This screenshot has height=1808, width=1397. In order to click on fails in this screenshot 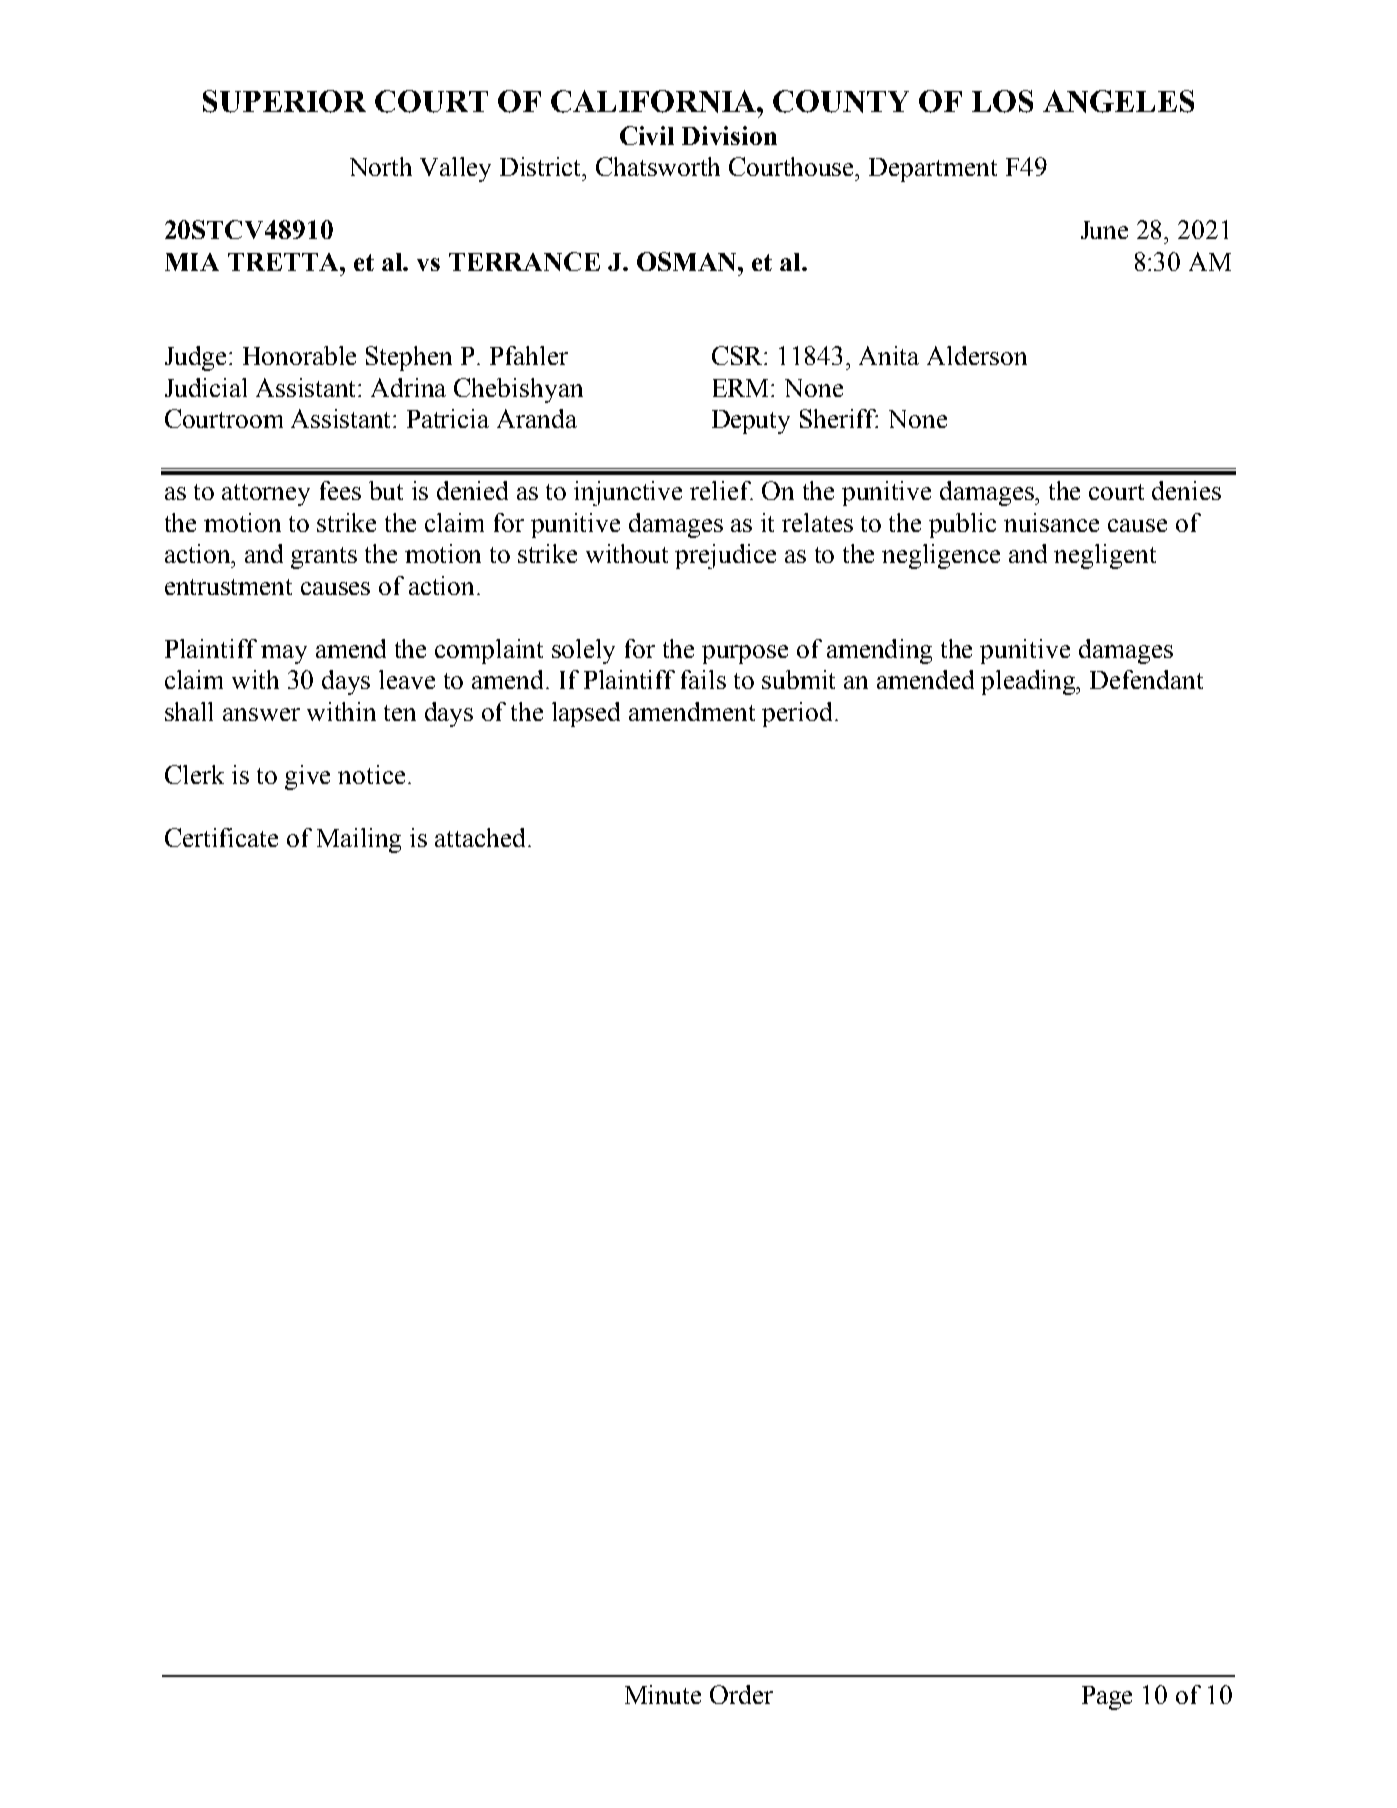, I will do `click(703, 679)`.
